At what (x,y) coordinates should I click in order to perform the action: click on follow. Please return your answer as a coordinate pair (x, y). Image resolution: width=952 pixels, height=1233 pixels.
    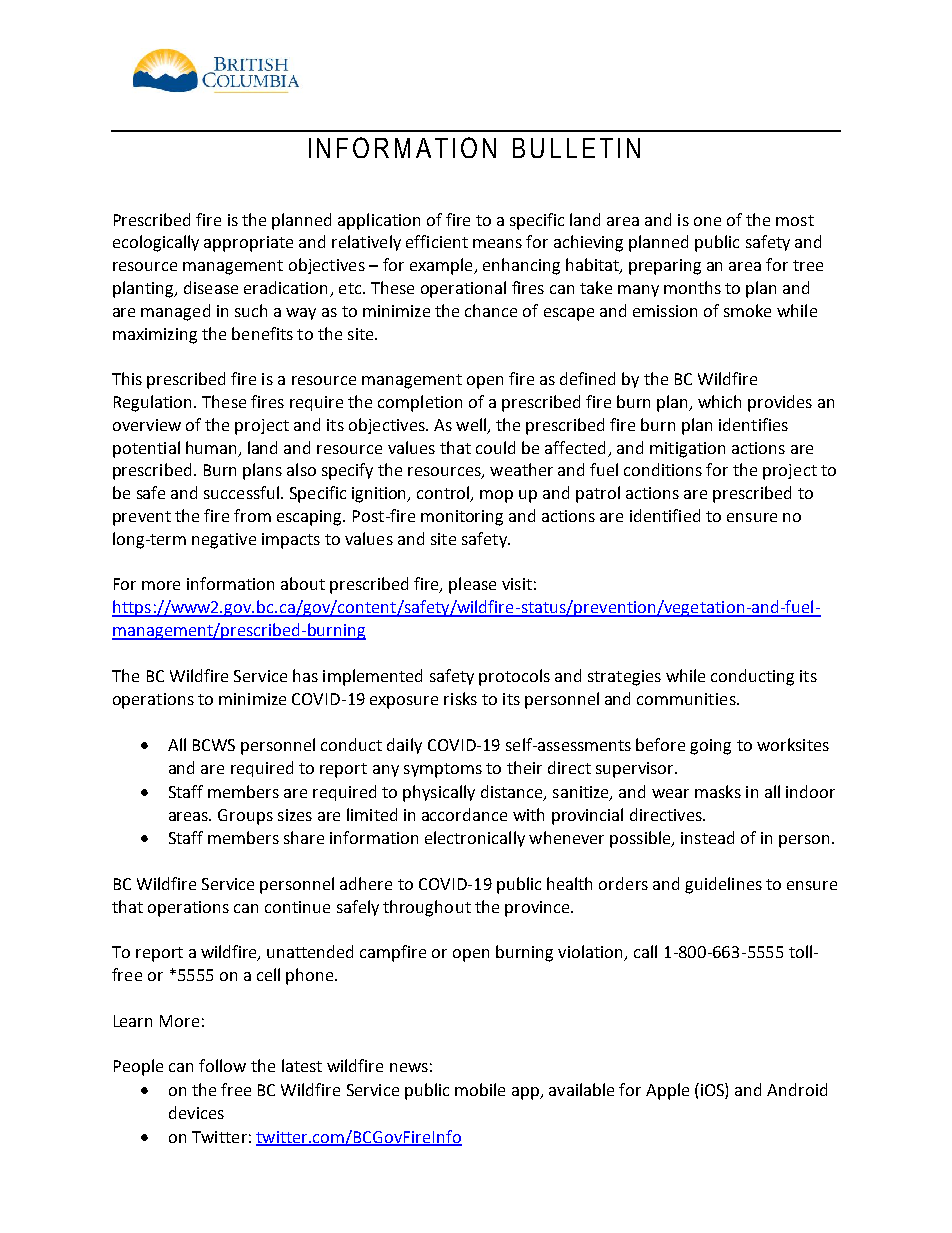
    Looking at the image, I should click on (222, 1065).
